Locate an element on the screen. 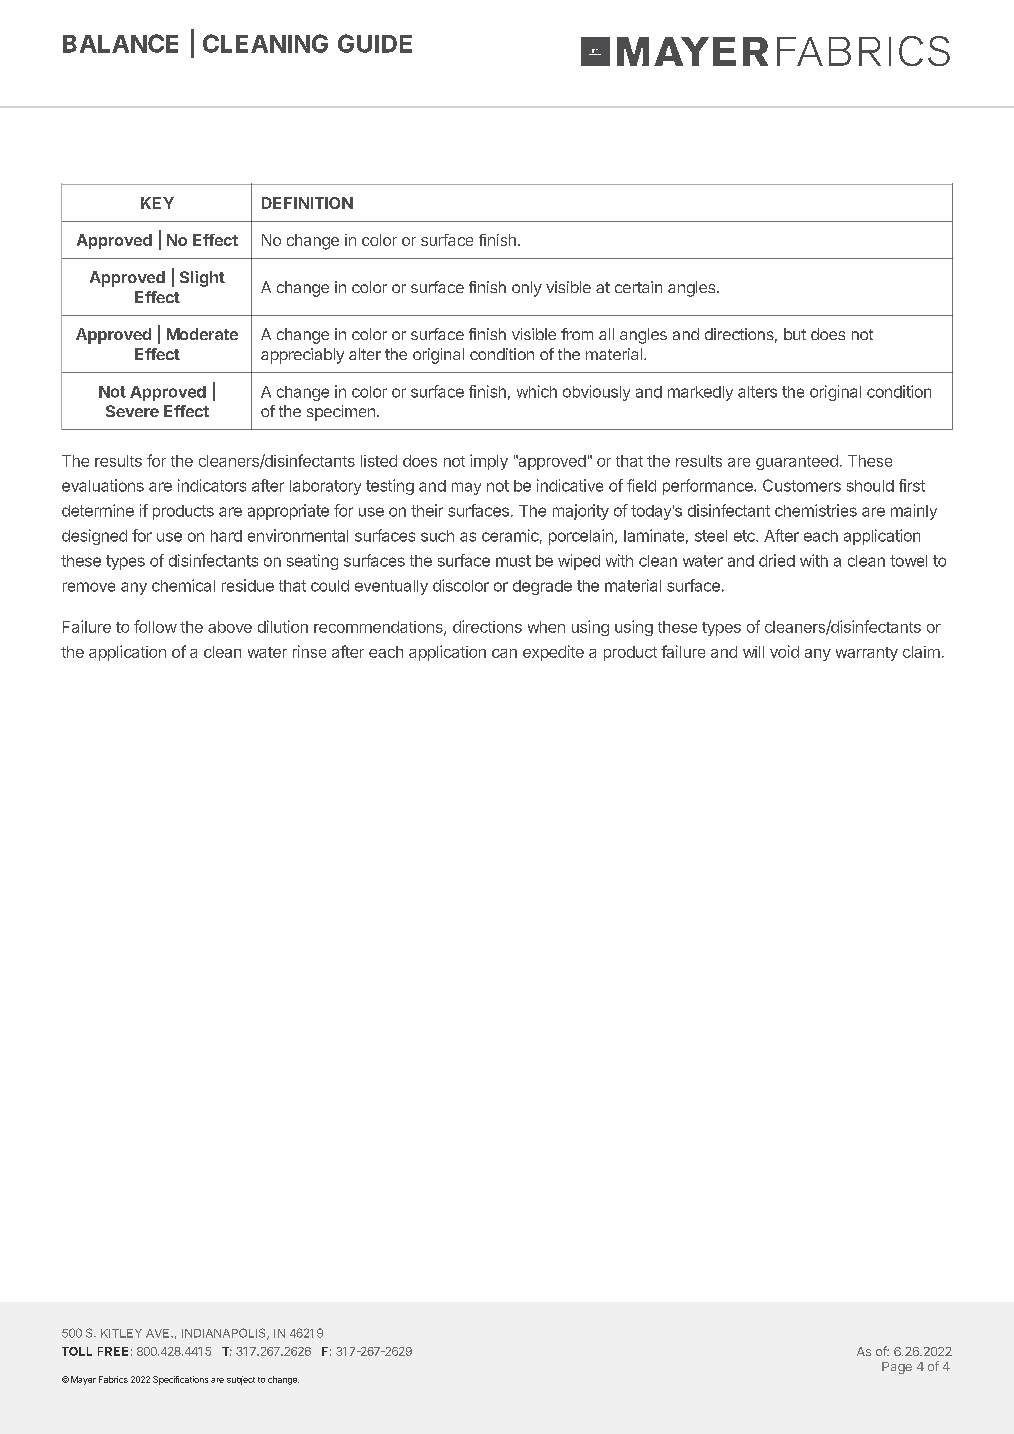 The height and width of the screenshot is (1434, 1014). subject is located at coordinates (241, 1380).
